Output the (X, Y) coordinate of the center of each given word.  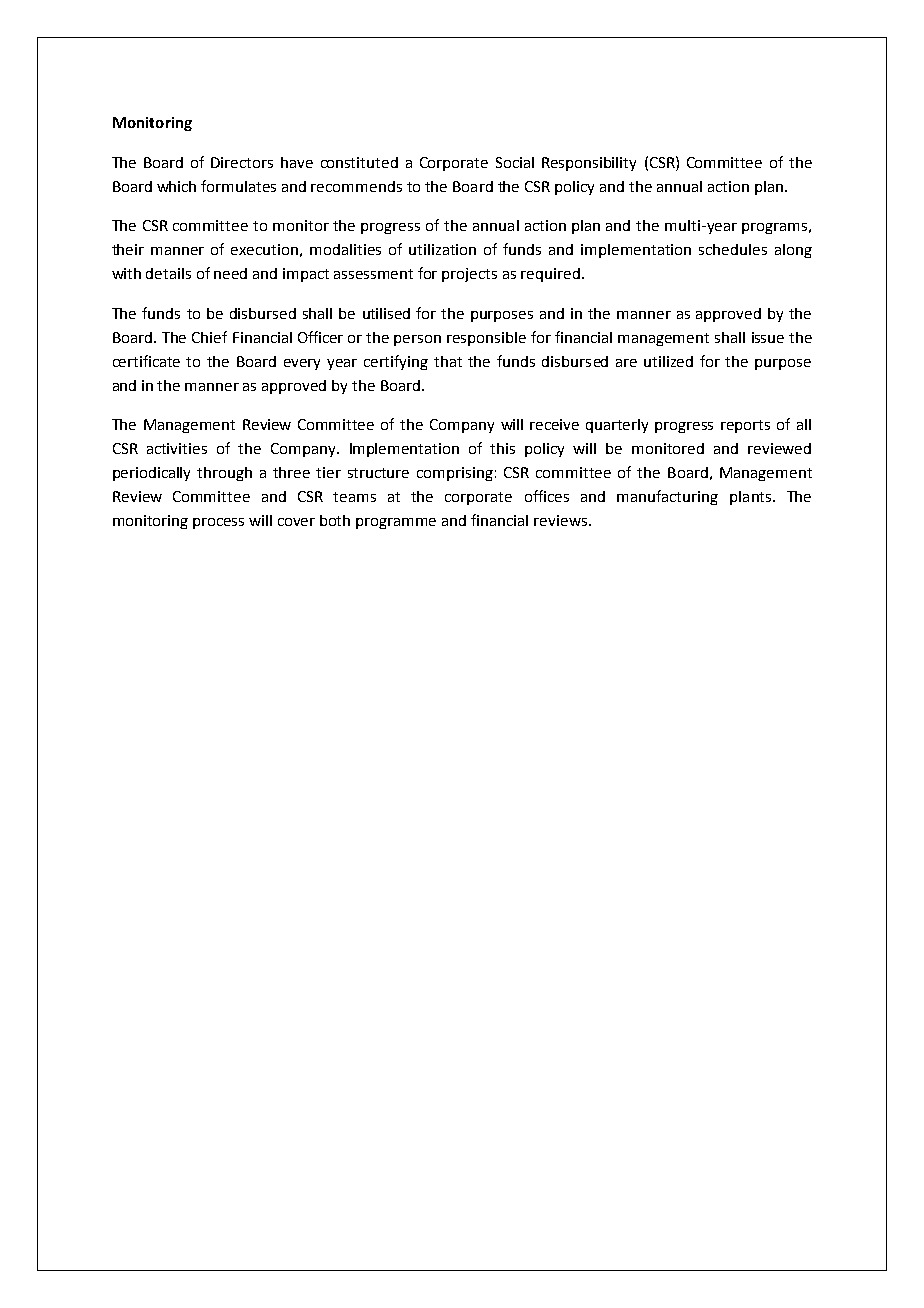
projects (469, 275)
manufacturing (667, 497)
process (218, 523)
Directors (242, 162)
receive (554, 424)
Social (515, 162)
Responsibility (589, 164)
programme (396, 523)
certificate (146, 361)
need (230, 273)
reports (745, 426)
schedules (733, 249)
